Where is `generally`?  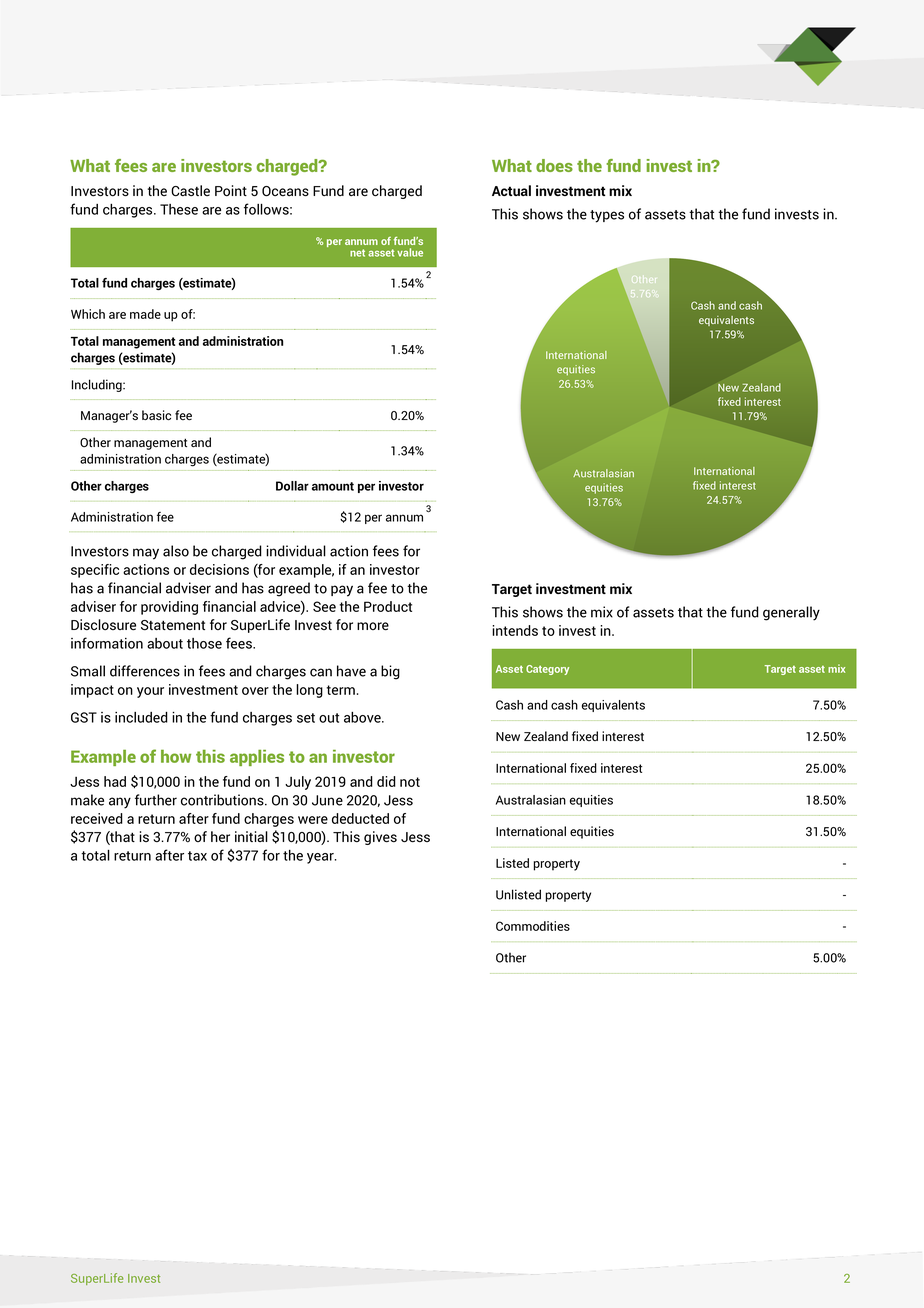
generally is located at coordinates (791, 613).
